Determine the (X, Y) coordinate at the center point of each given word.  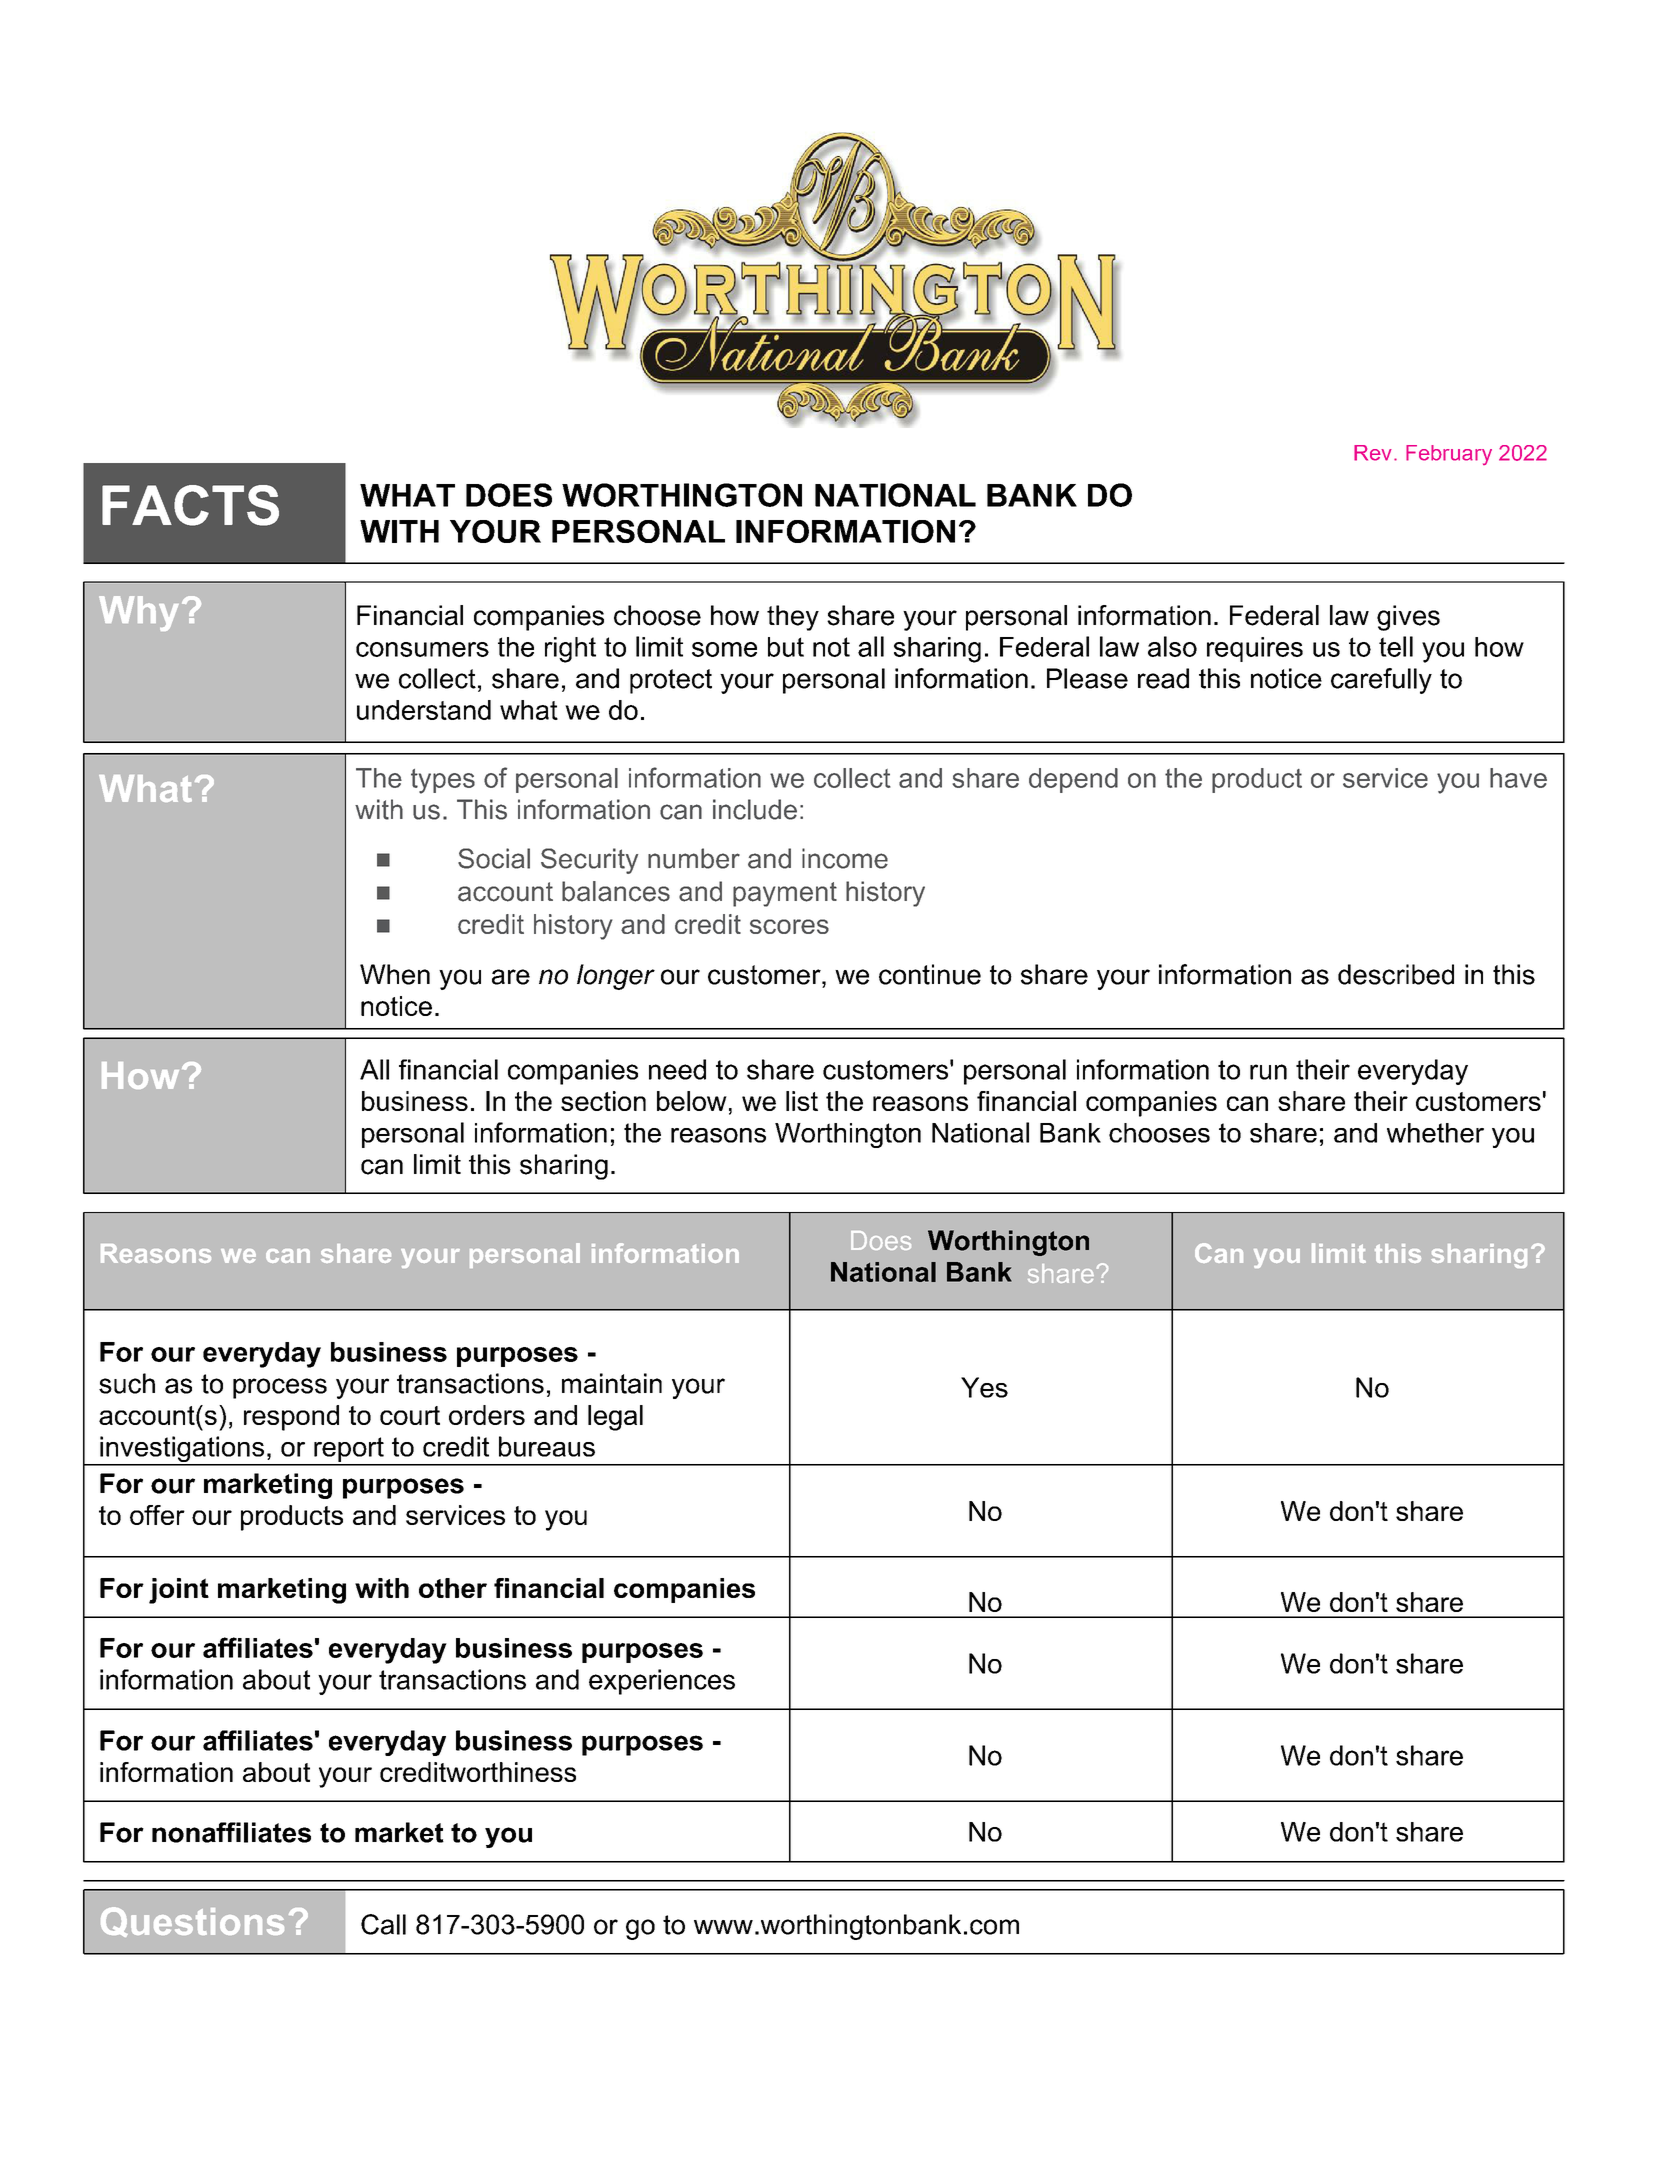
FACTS (190, 505)
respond (291, 1418)
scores (789, 926)
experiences (662, 1682)
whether (1435, 1133)
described (1396, 974)
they (793, 618)
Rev (1373, 453)
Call (383, 1924)
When (395, 974)
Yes (984, 1387)
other (453, 1588)
